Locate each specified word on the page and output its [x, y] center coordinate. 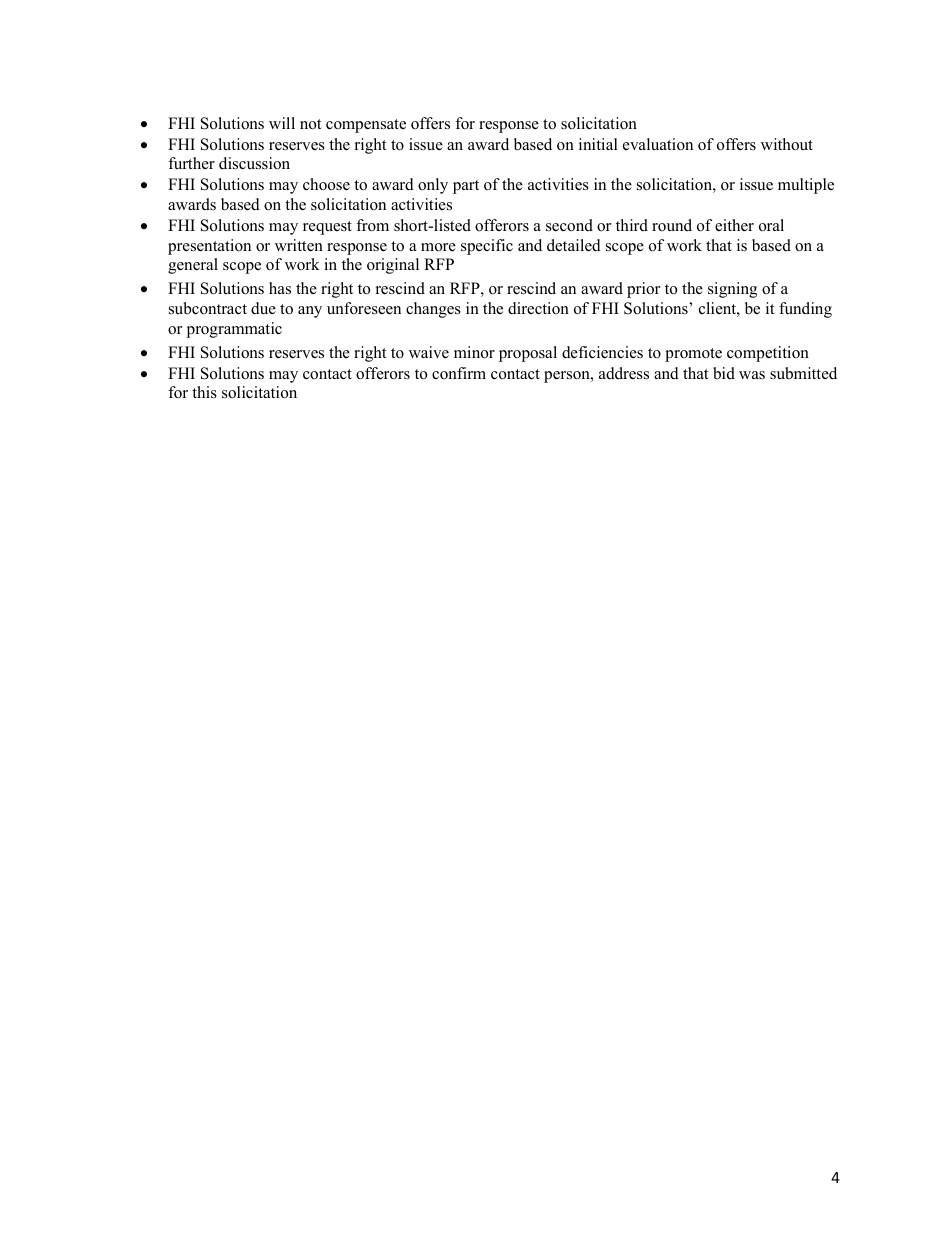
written [299, 245]
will [282, 123]
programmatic [234, 330]
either [734, 225]
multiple [806, 186]
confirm [459, 373]
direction [538, 308]
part [466, 187]
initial [598, 144]
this [204, 392]
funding [805, 310]
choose [326, 184]
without [787, 144]
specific [487, 247]
